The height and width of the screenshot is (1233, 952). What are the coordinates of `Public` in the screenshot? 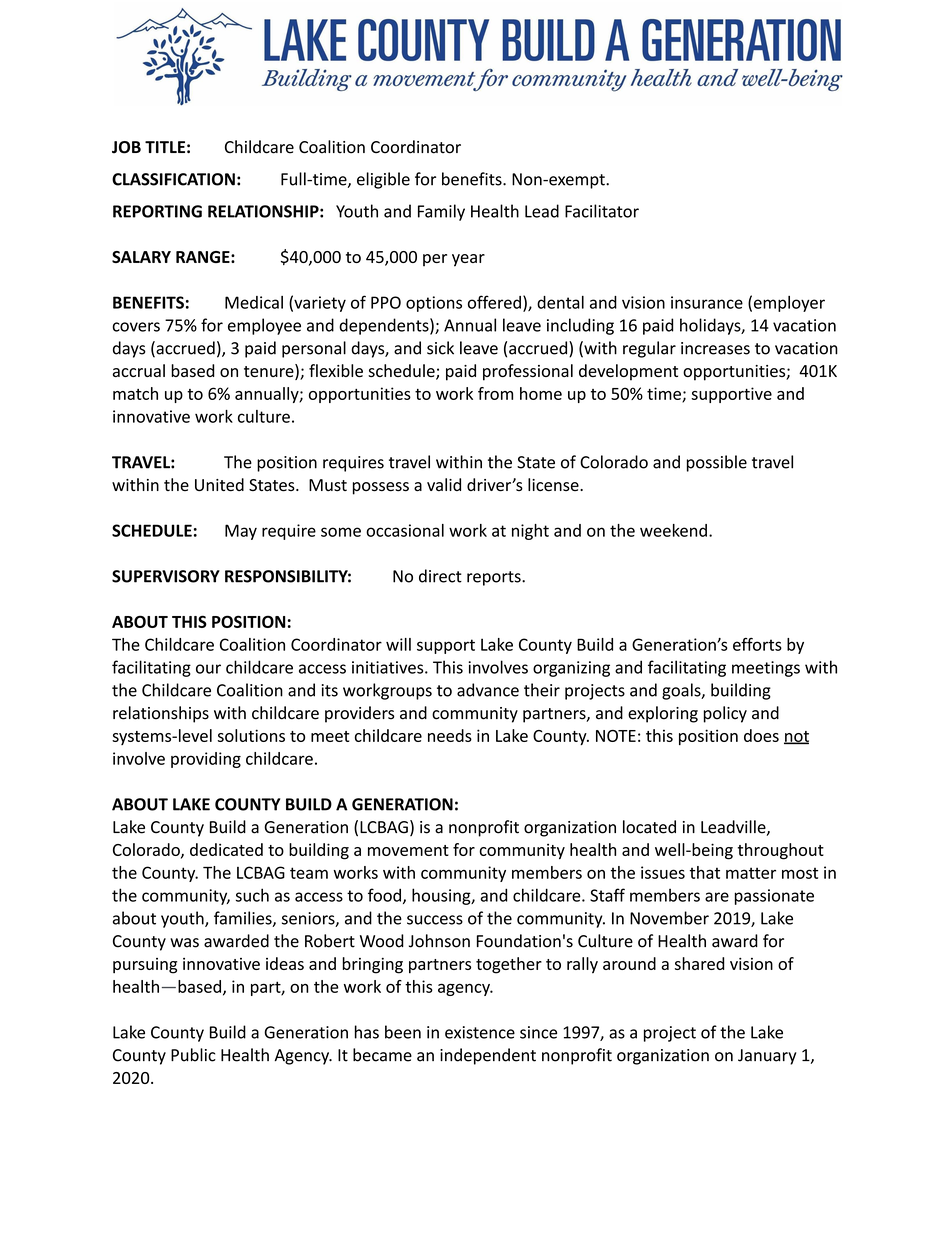 It's located at (193, 1055).
